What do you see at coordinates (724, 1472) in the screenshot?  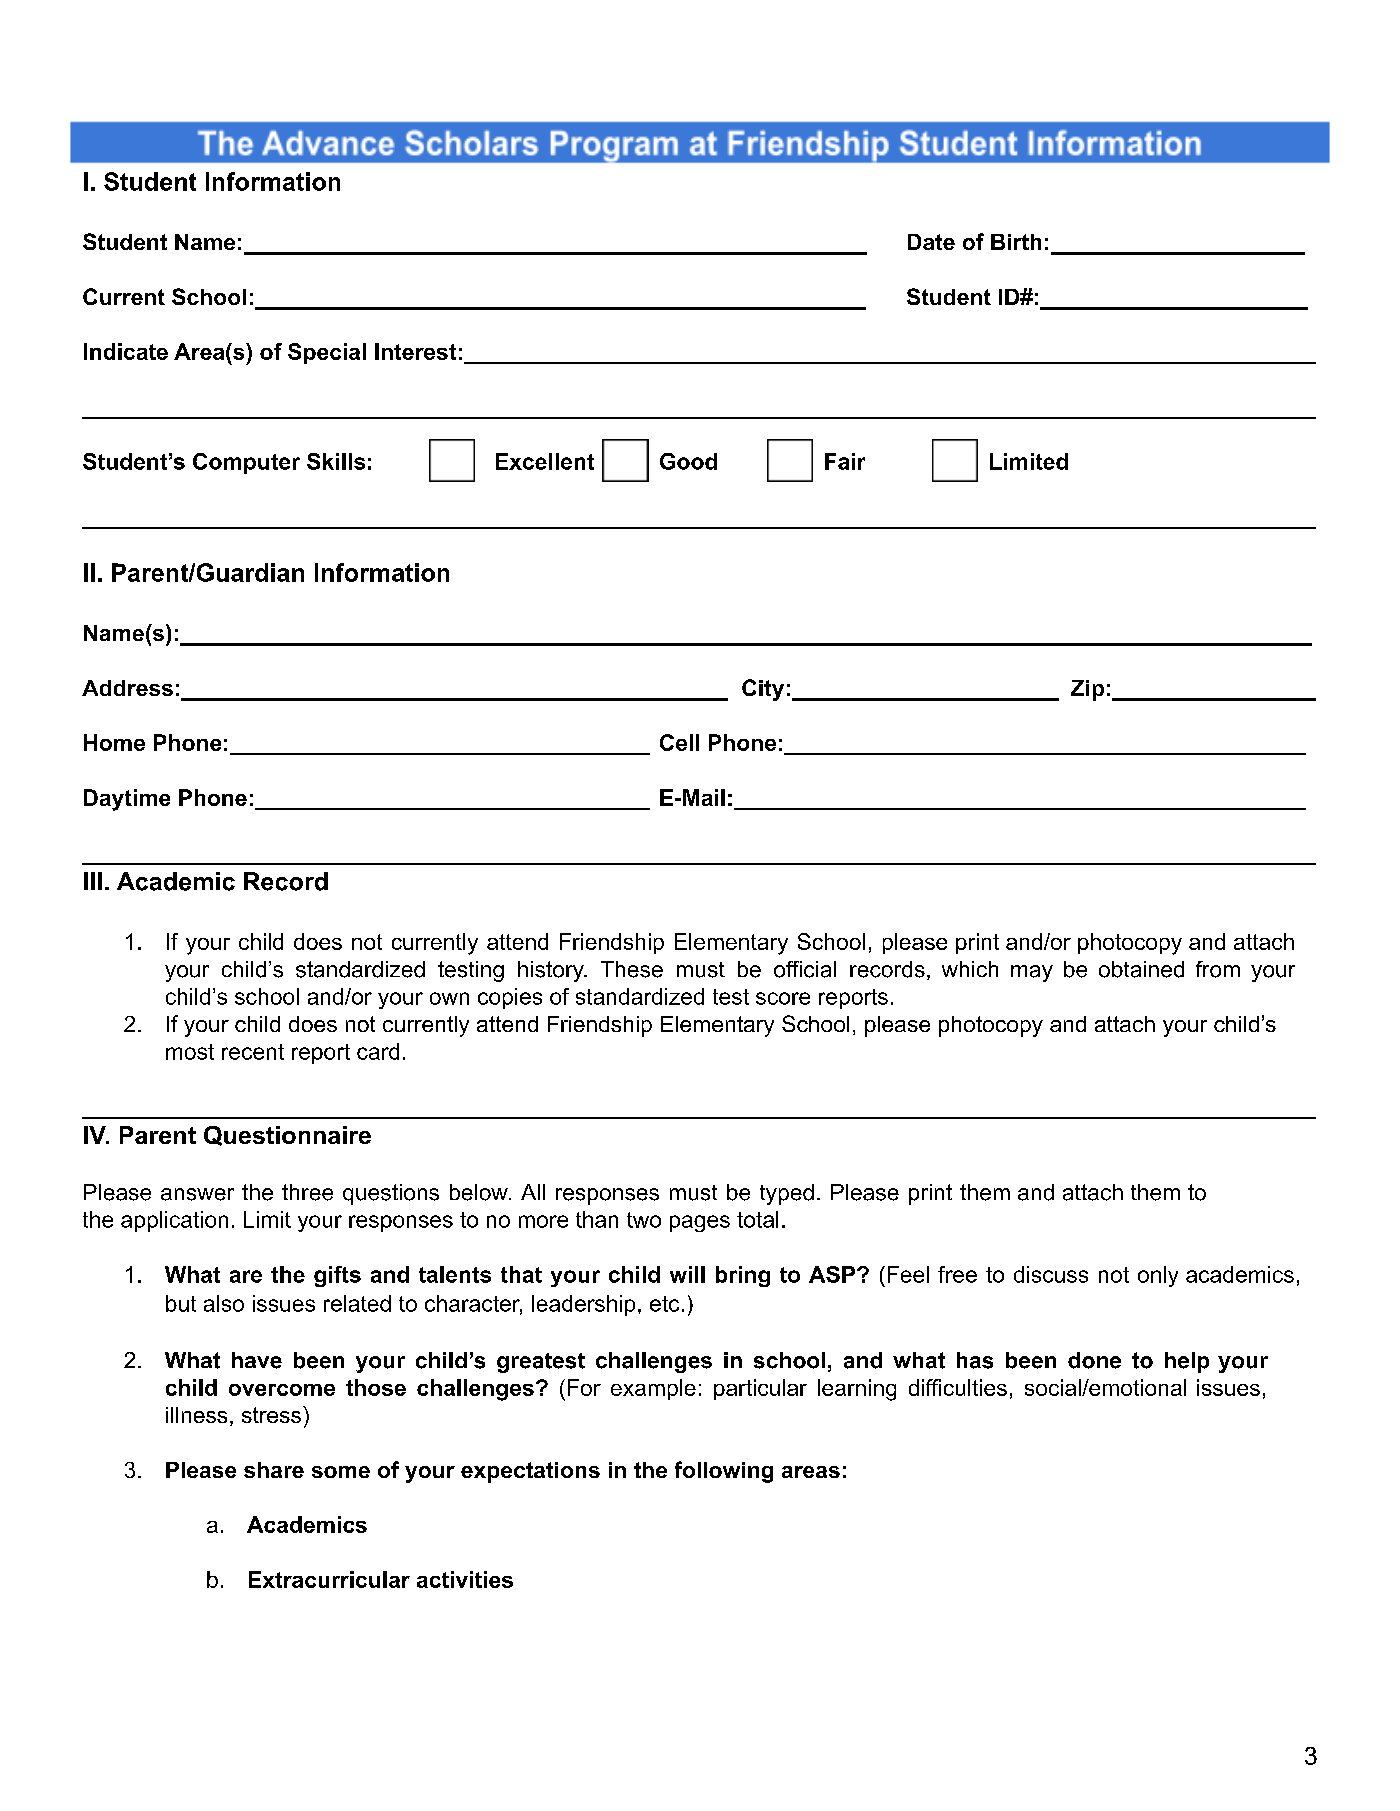 I see `following` at bounding box center [724, 1472].
